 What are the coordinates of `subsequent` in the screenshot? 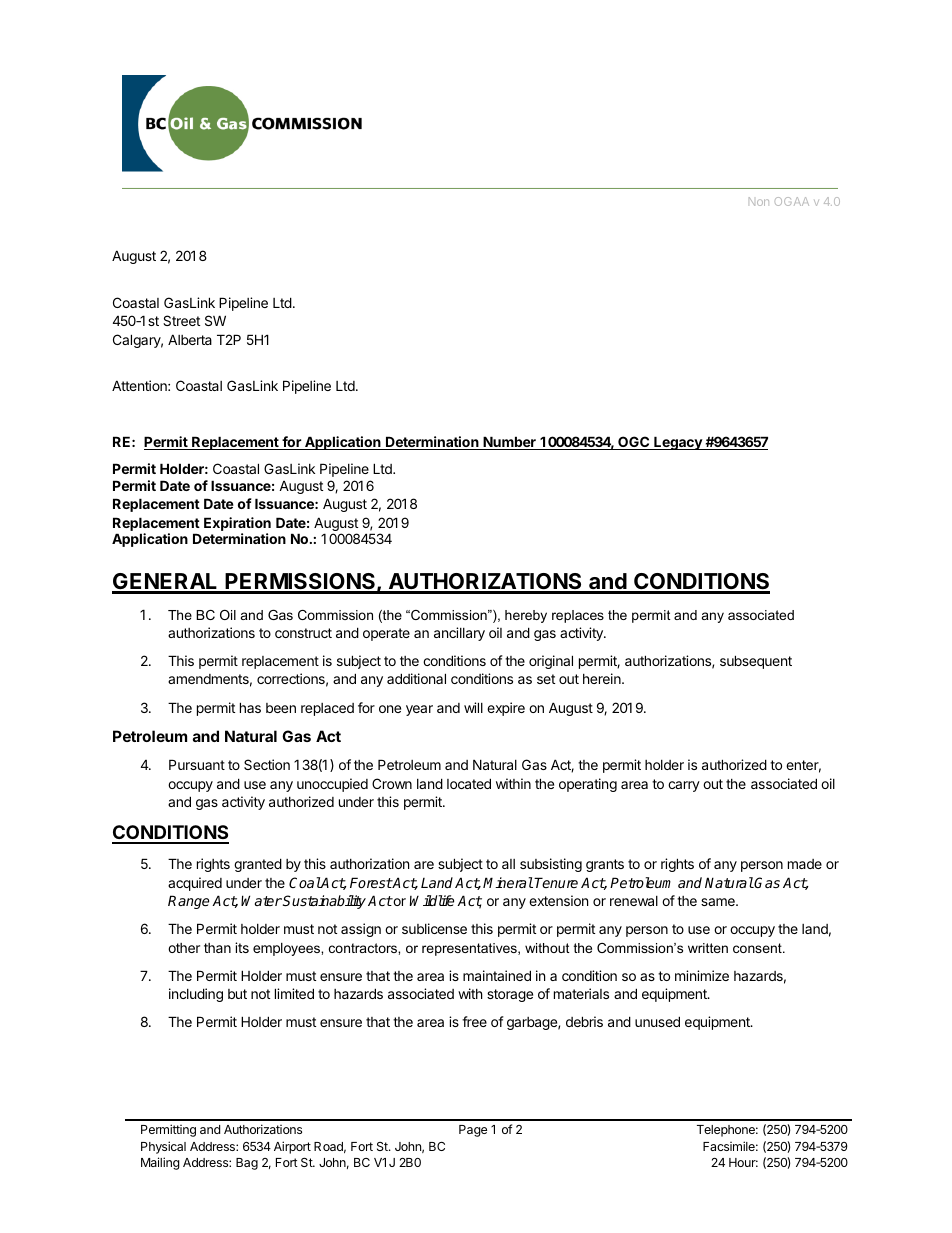 It's located at (756, 662).
